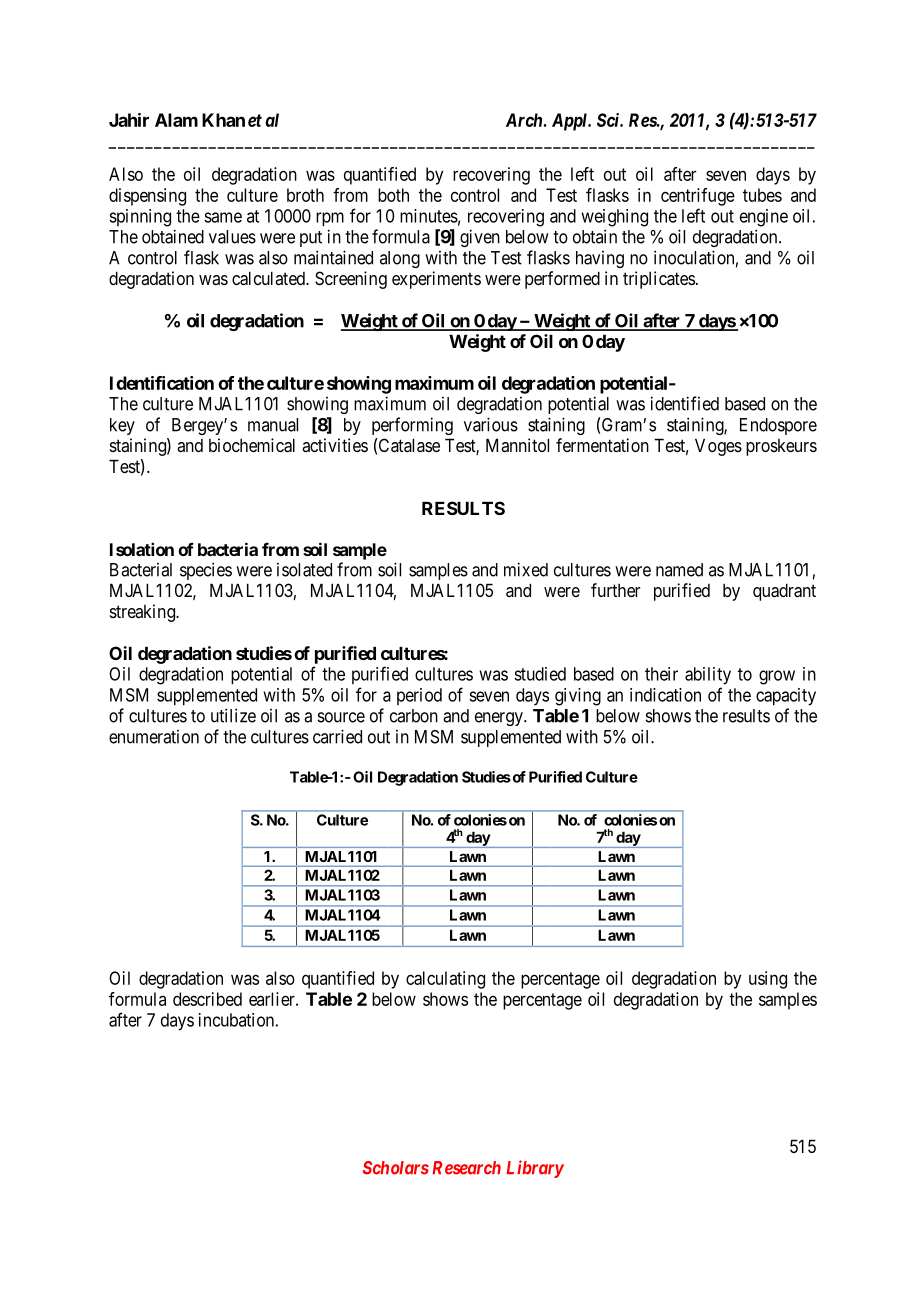  What do you see at coordinates (708, 676) in the page?
I see `ability` at bounding box center [708, 676].
